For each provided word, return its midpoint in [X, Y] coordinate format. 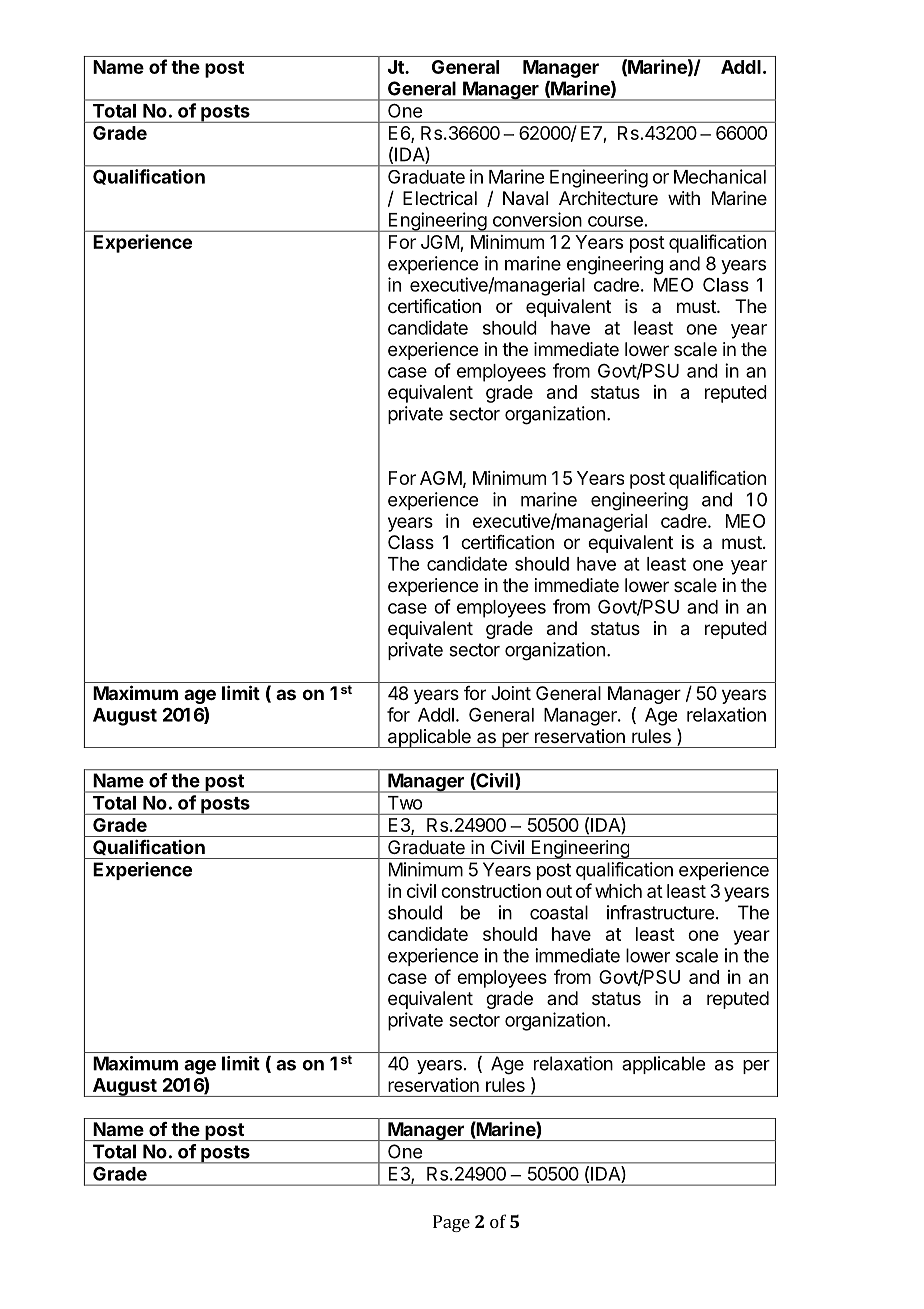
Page [451, 1223]
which [618, 891]
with [684, 198]
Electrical [440, 198]
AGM [441, 478]
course [615, 221]
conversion [537, 219]
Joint [511, 693]
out [559, 891]
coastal [559, 912]
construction [491, 891]
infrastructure [660, 912]
